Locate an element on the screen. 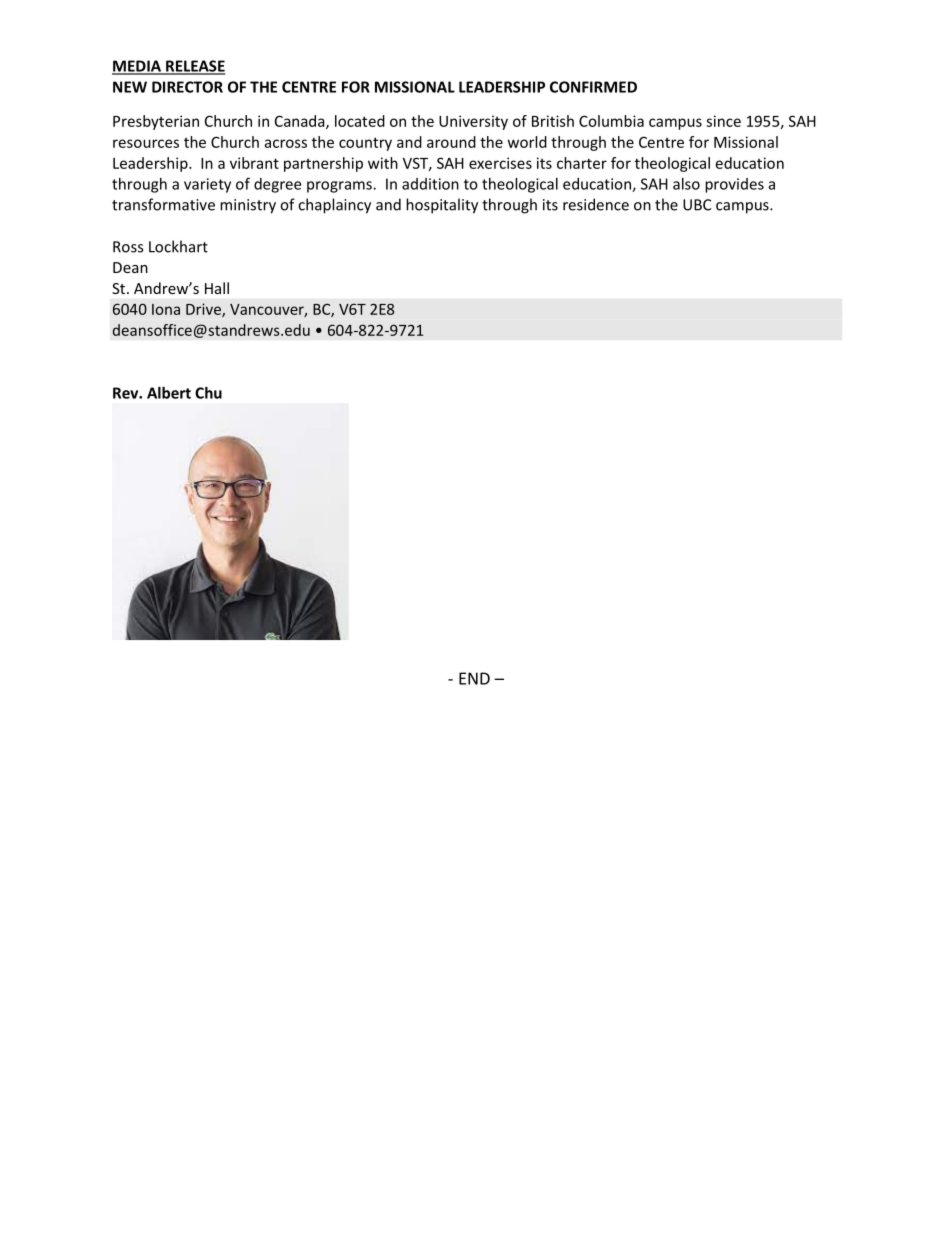  UBC is located at coordinates (697, 205).
